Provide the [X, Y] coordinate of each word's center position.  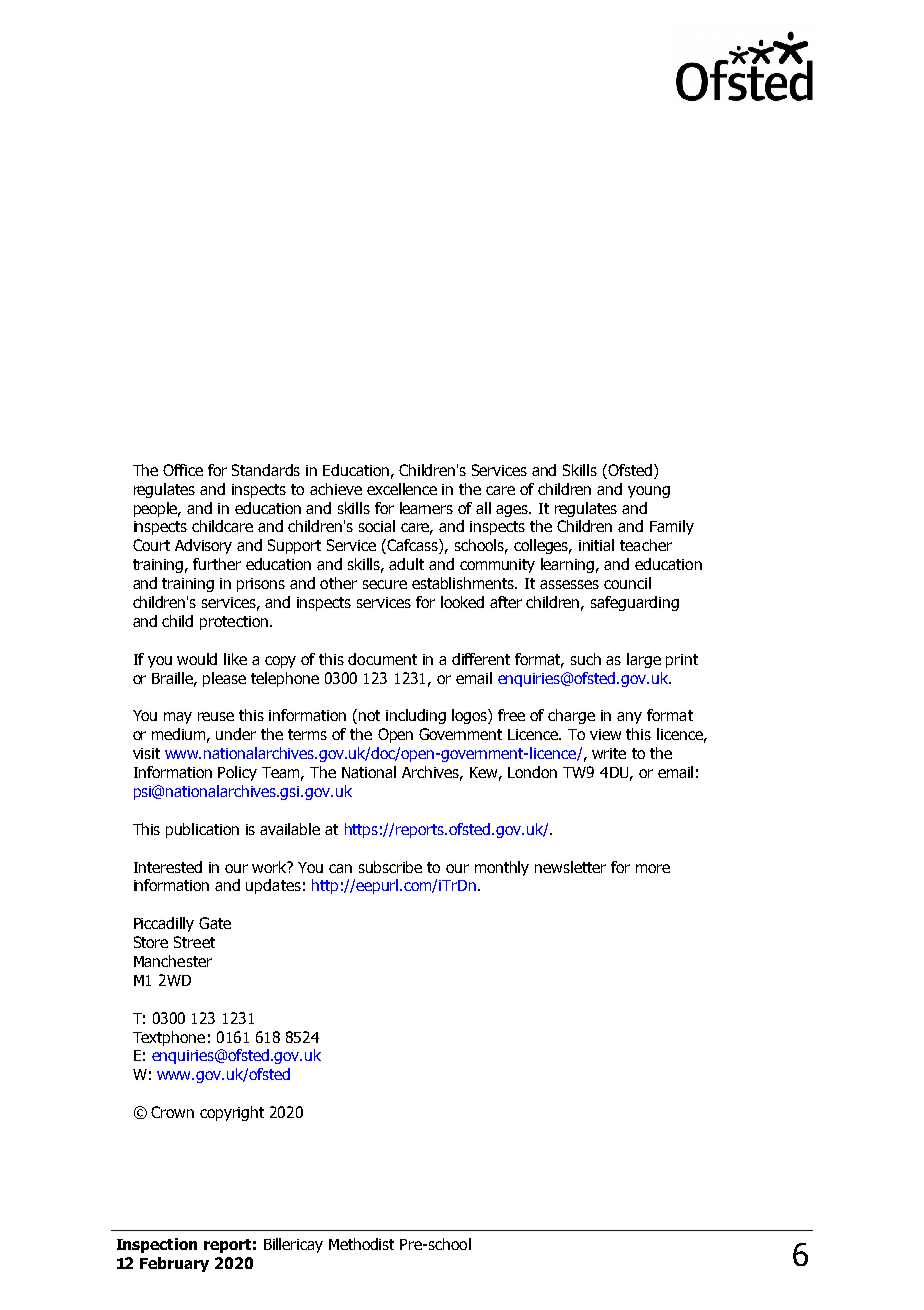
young [649, 492]
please [224, 679]
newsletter [570, 867]
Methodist [361, 1244]
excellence [402, 489]
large [644, 660]
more [653, 868]
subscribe [390, 867]
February [174, 1264]
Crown [172, 1112]
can [340, 868]
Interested [168, 867]
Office [183, 470]
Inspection [157, 1245]
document [382, 659]
